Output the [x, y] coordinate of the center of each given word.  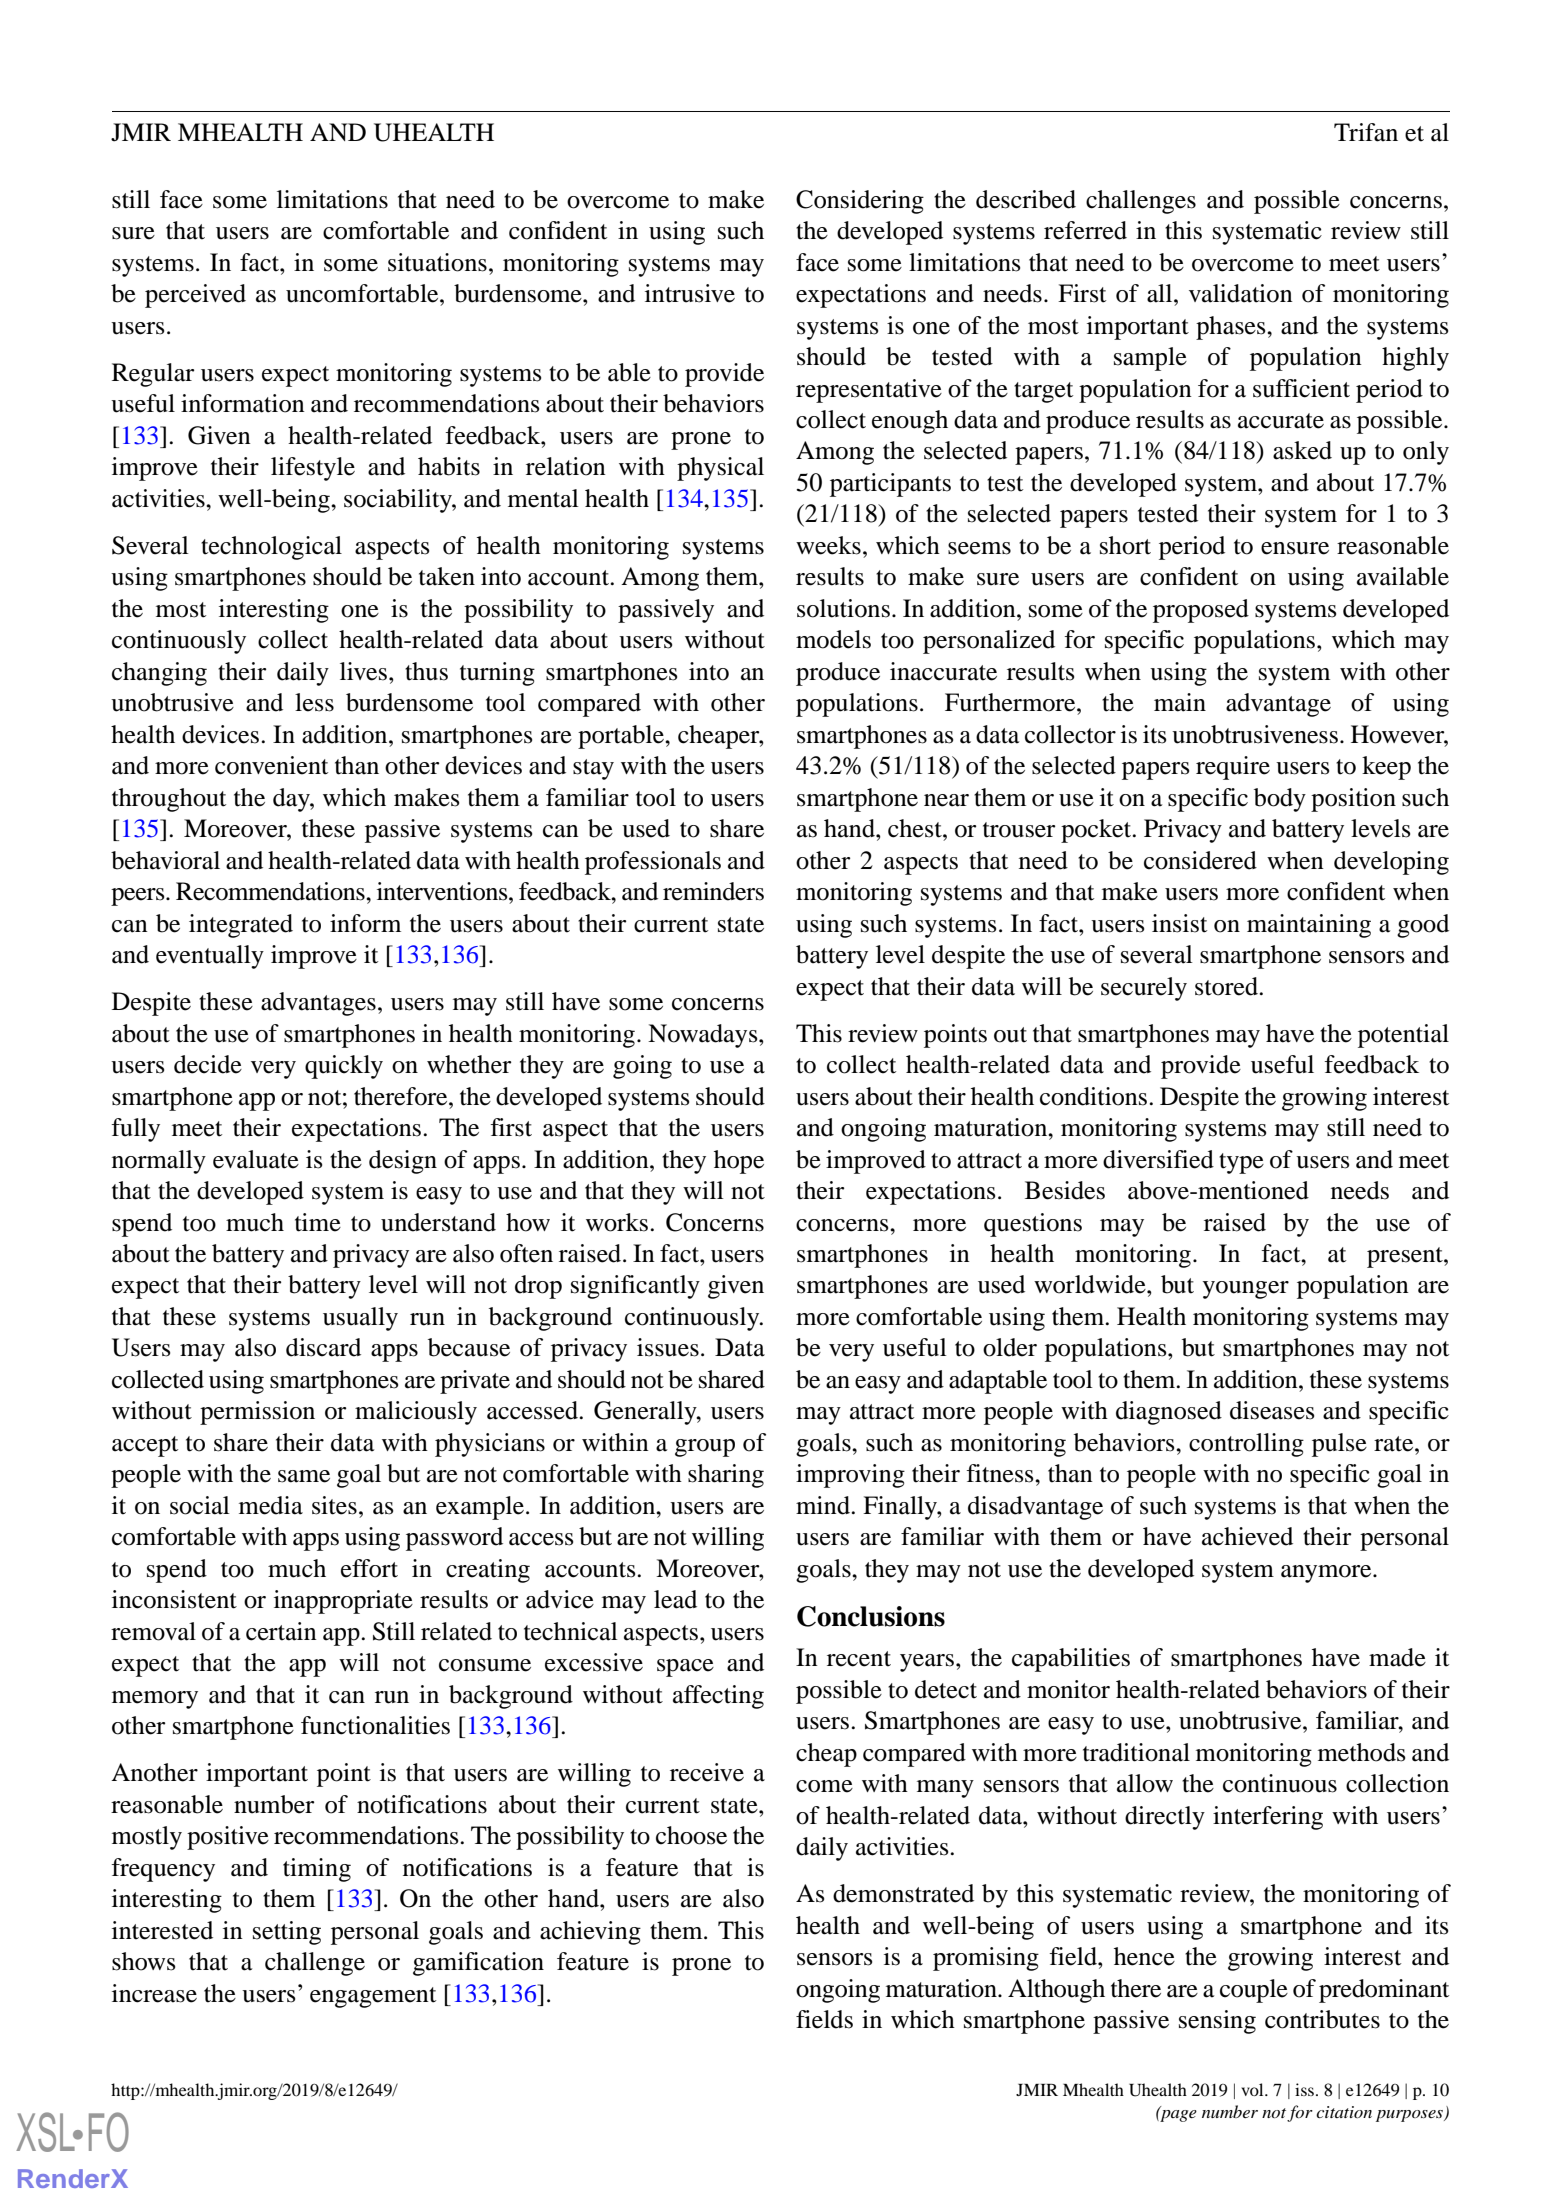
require [1233, 768]
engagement [373, 1997]
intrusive [690, 293]
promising [986, 1959]
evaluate [256, 1159]
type [1241, 1163]
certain [281, 1631]
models [833, 639]
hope [739, 1162]
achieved [1247, 1536]
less [314, 702]
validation [1241, 293]
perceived [195, 296]
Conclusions [871, 1616]
